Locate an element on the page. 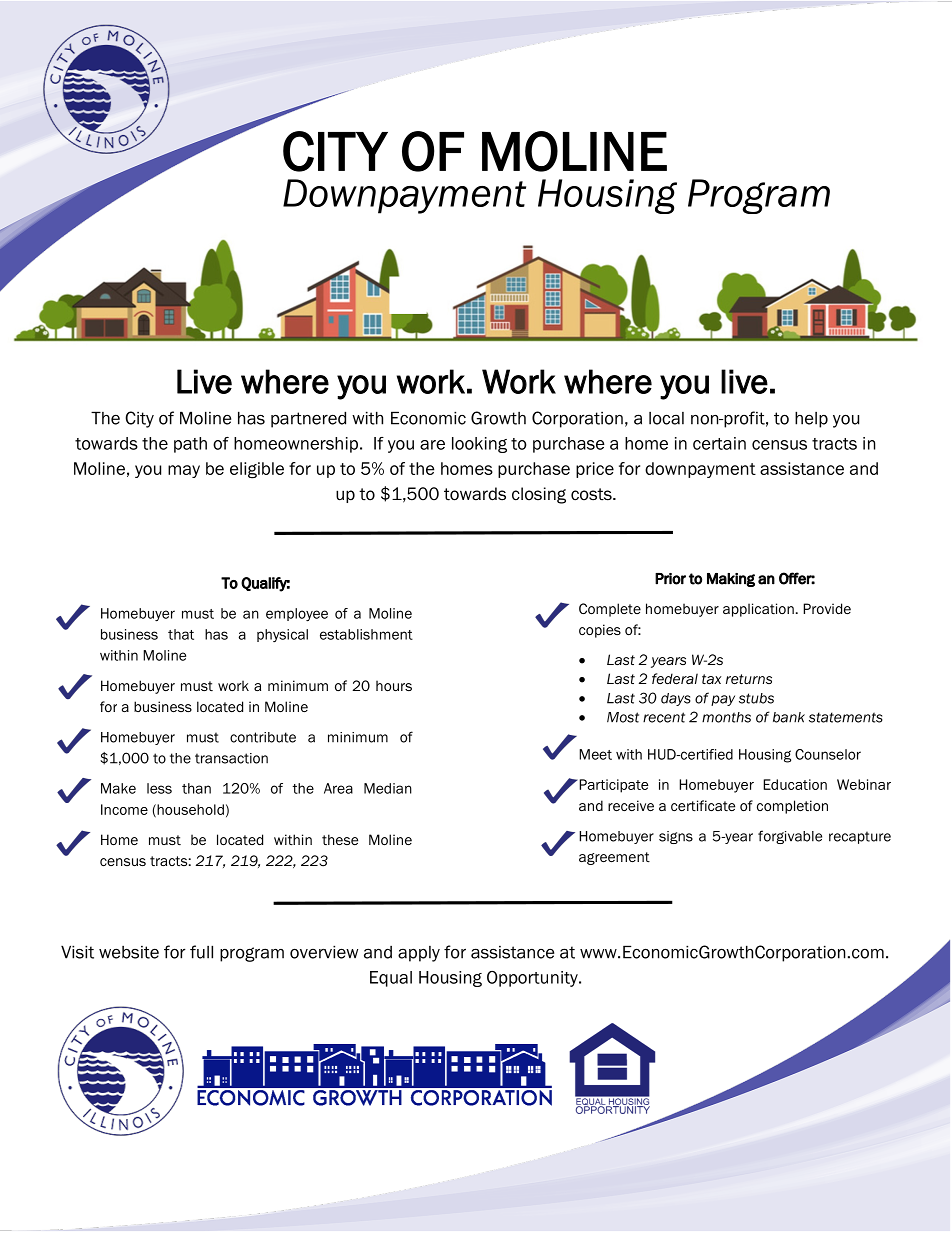  looking is located at coordinates (479, 445).
